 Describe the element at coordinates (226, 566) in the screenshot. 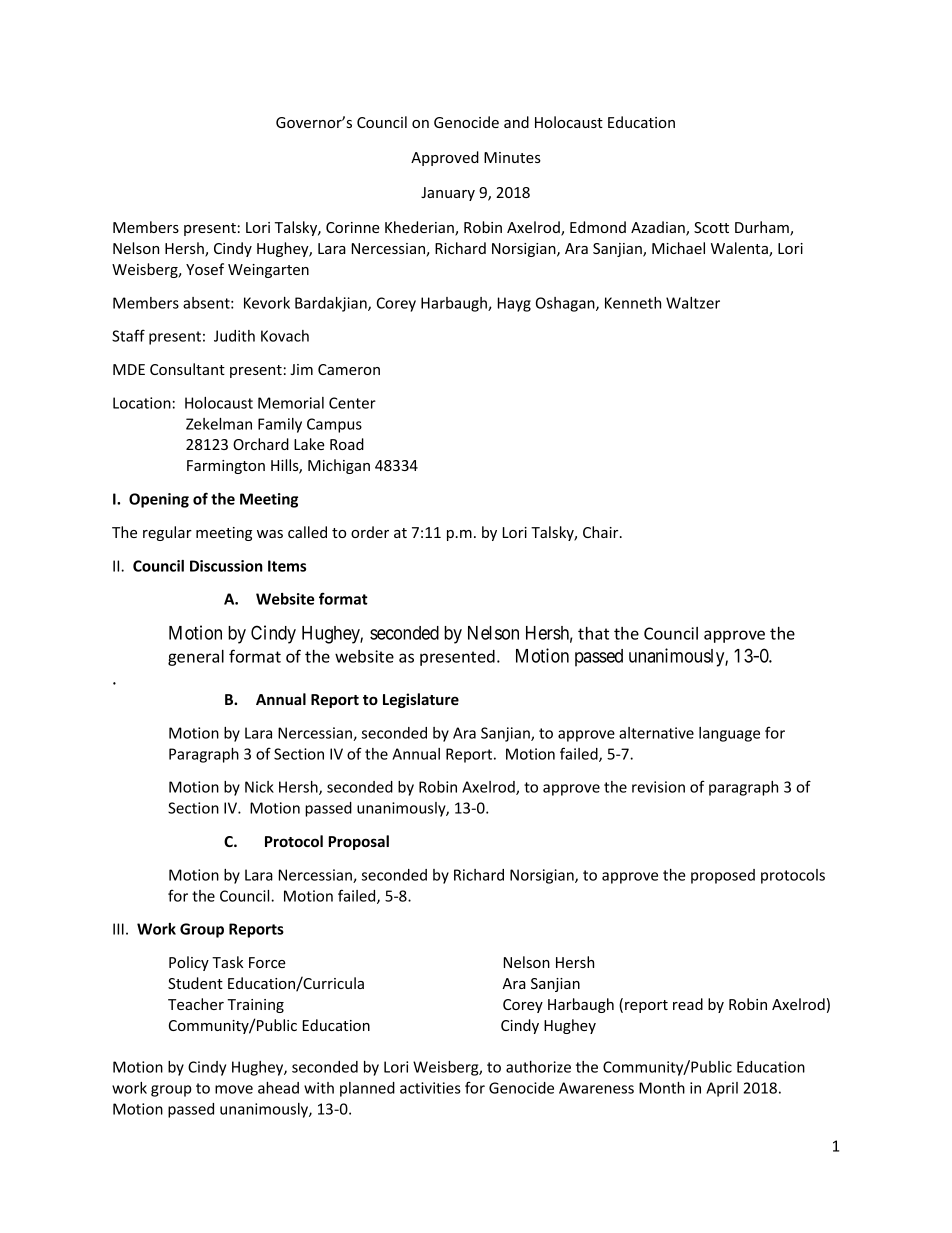

I see `Discussion` at that location.
